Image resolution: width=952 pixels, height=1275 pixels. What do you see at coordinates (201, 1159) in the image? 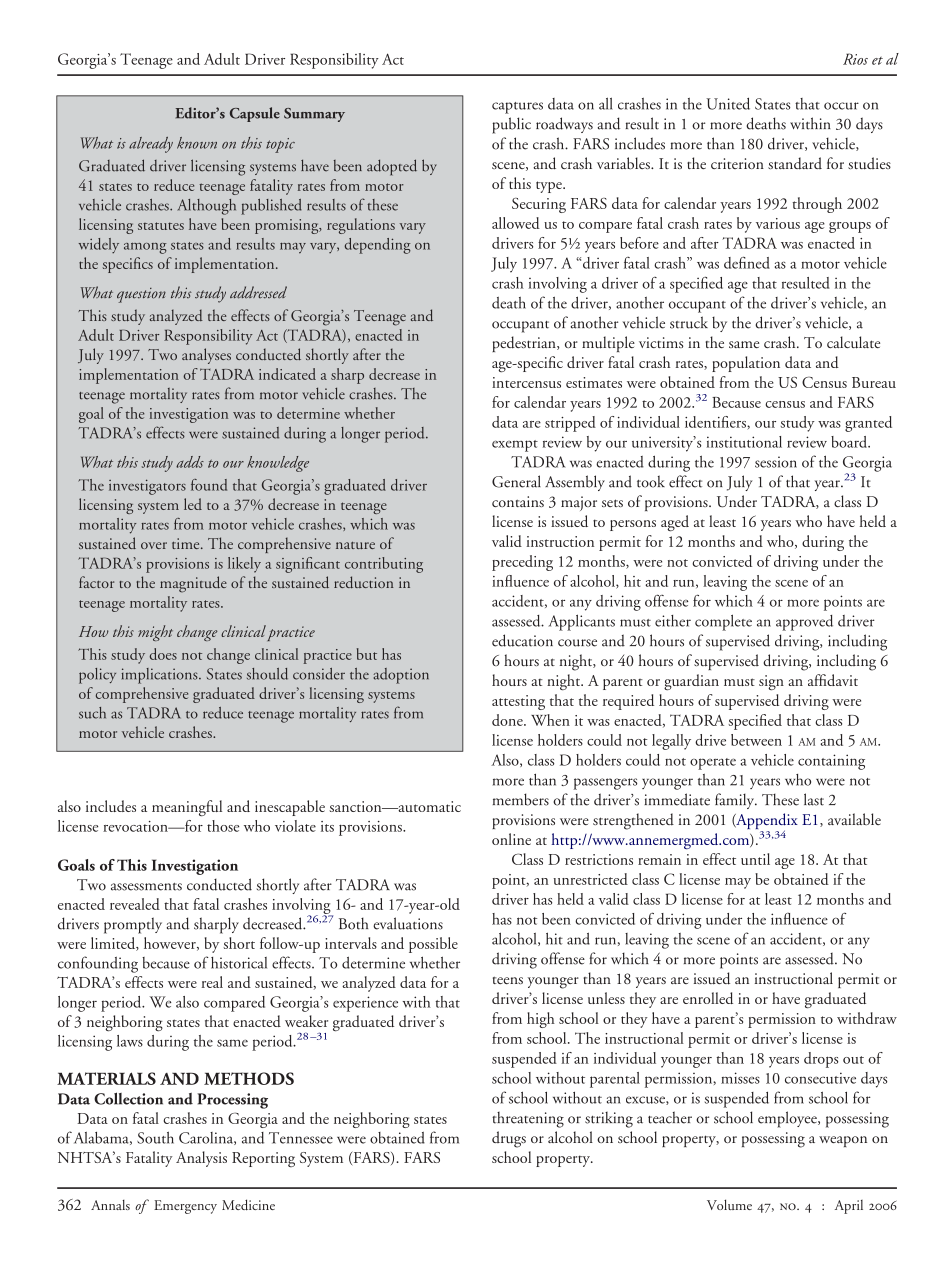
I see `Analysis` at bounding box center [201, 1159].
